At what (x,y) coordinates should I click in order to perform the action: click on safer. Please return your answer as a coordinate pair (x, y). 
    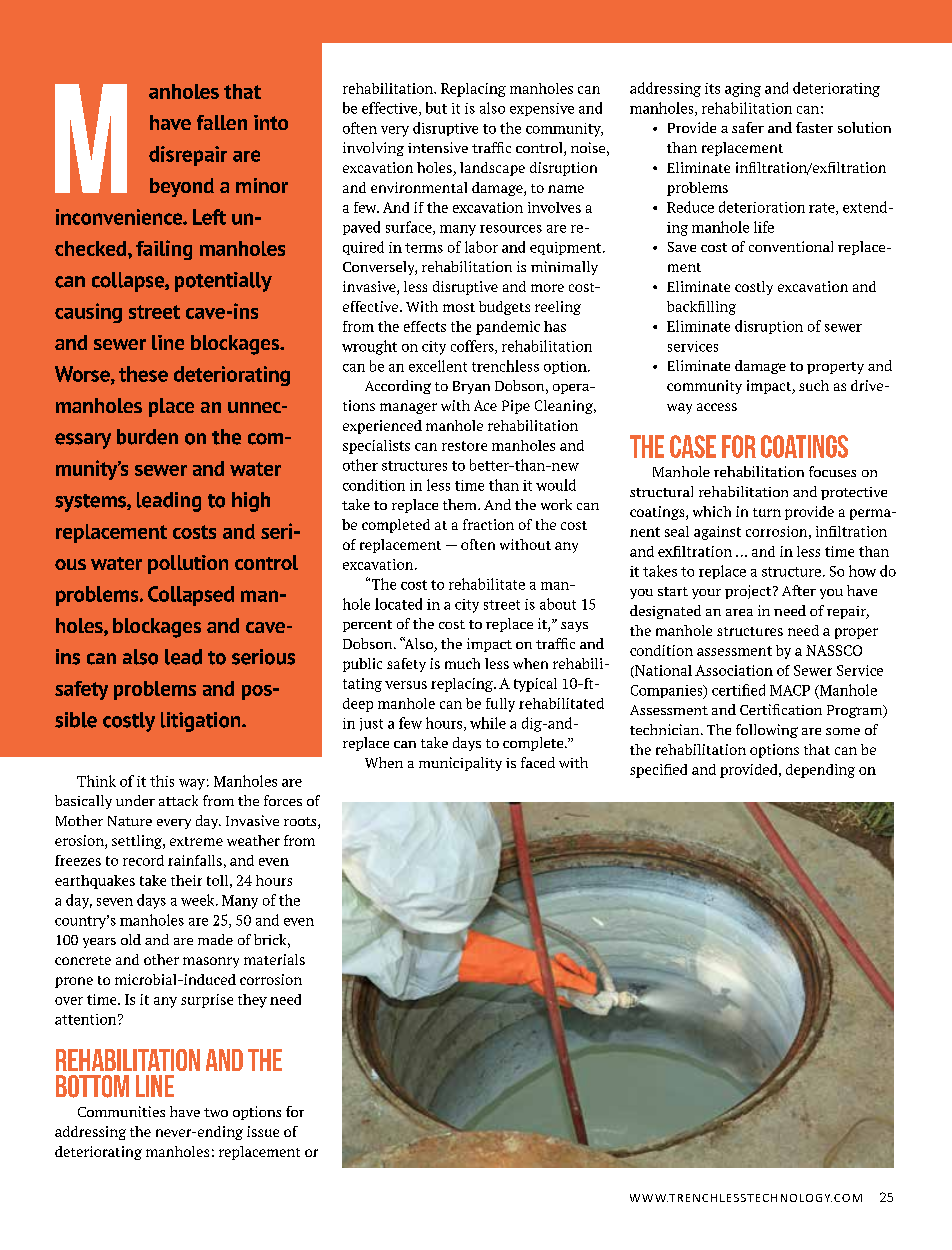
    Looking at the image, I should click on (748, 127).
